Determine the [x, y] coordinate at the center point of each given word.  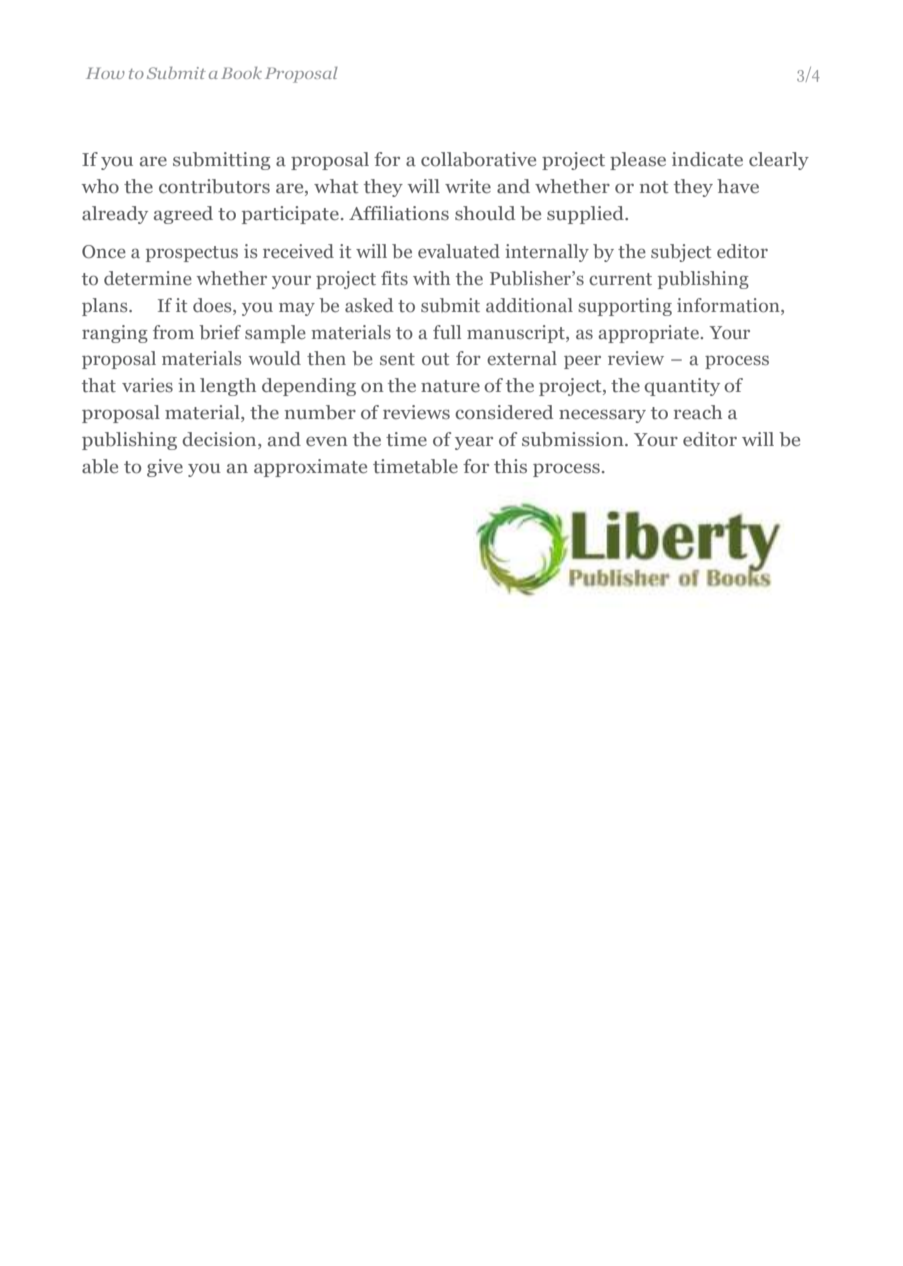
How [105, 73]
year [474, 443]
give [165, 468]
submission [574, 439]
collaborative [478, 159]
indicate [707, 159]
